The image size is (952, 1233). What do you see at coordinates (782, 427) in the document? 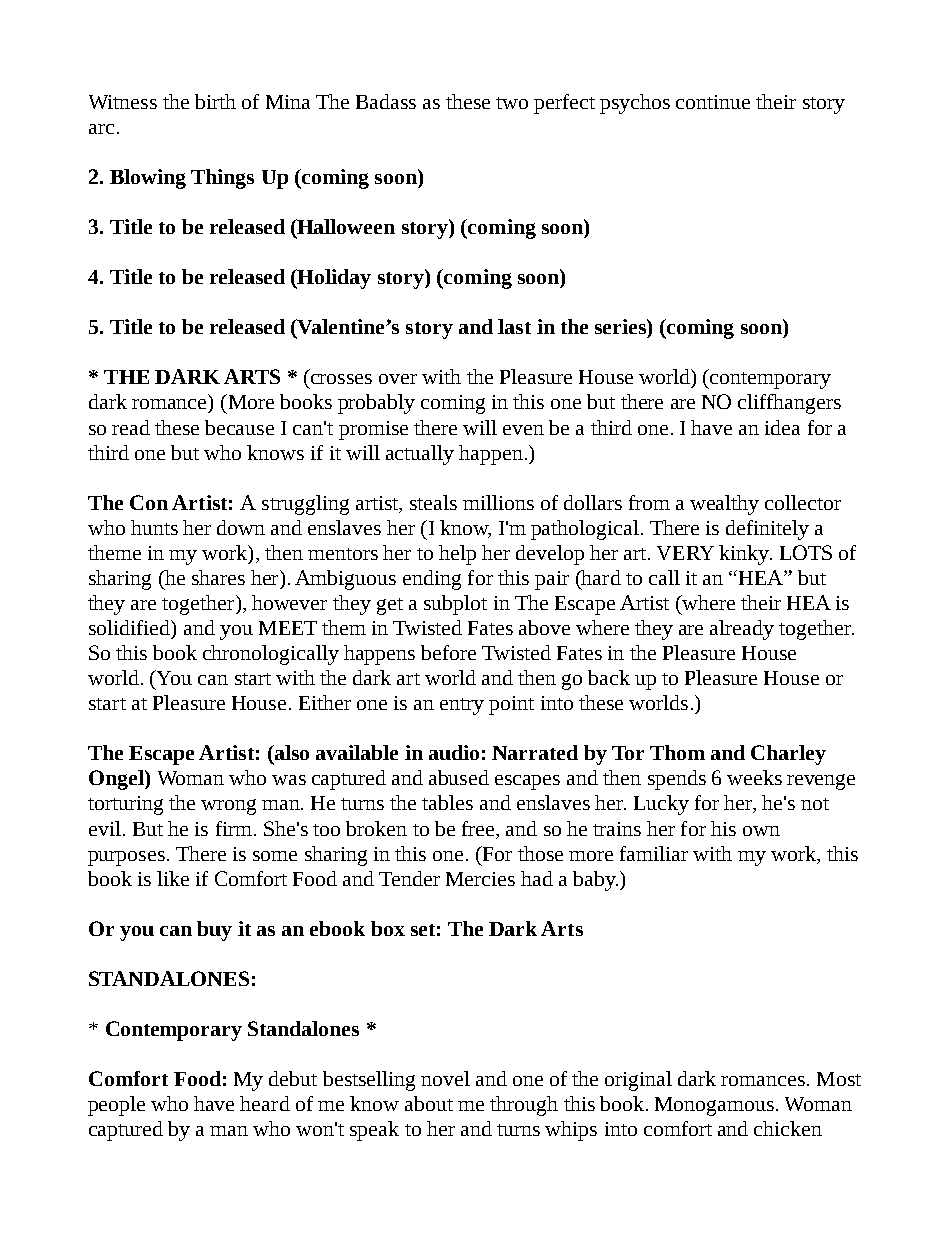
I see `idea` at bounding box center [782, 427].
